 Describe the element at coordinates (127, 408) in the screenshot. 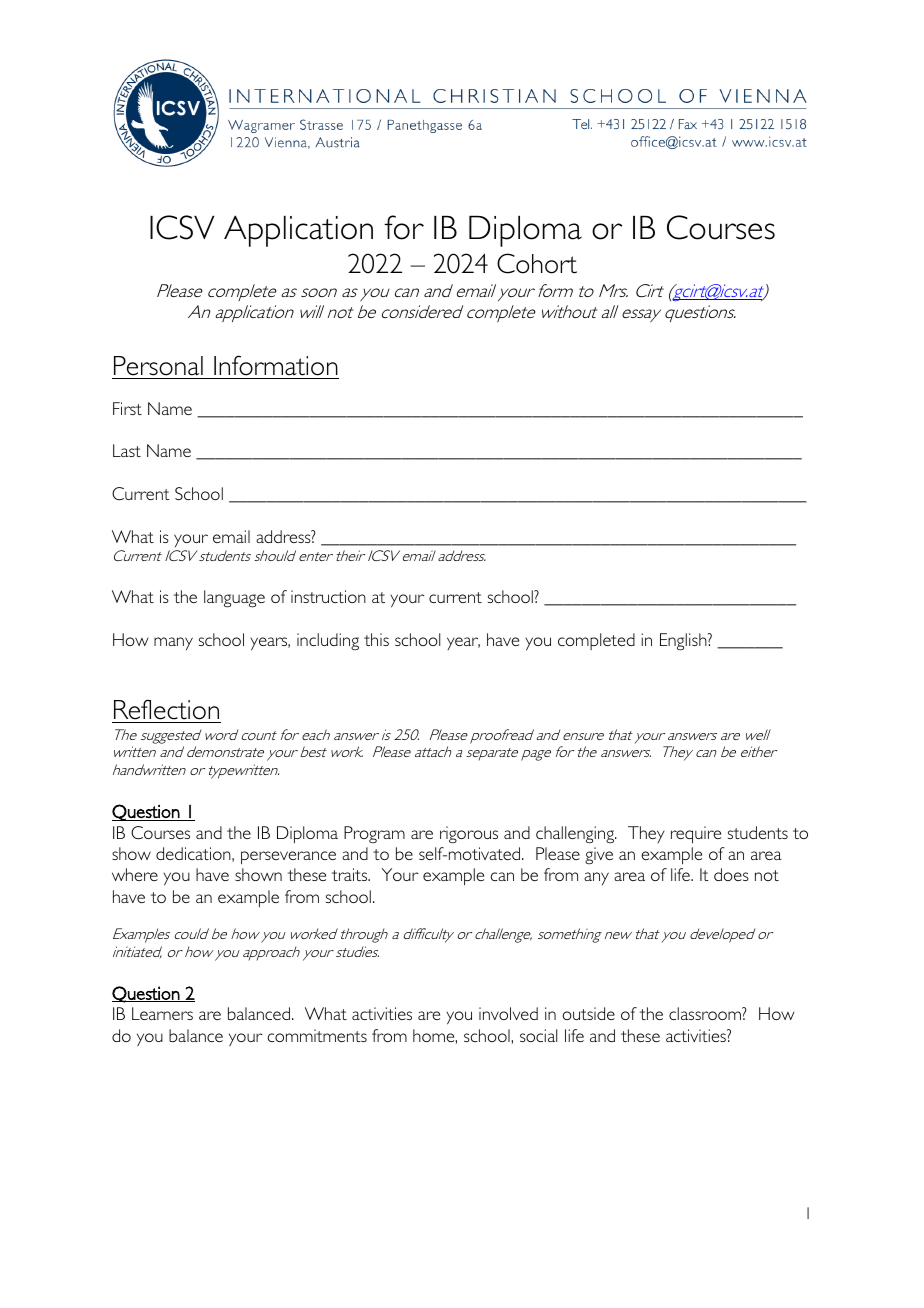

I see `First` at that location.
